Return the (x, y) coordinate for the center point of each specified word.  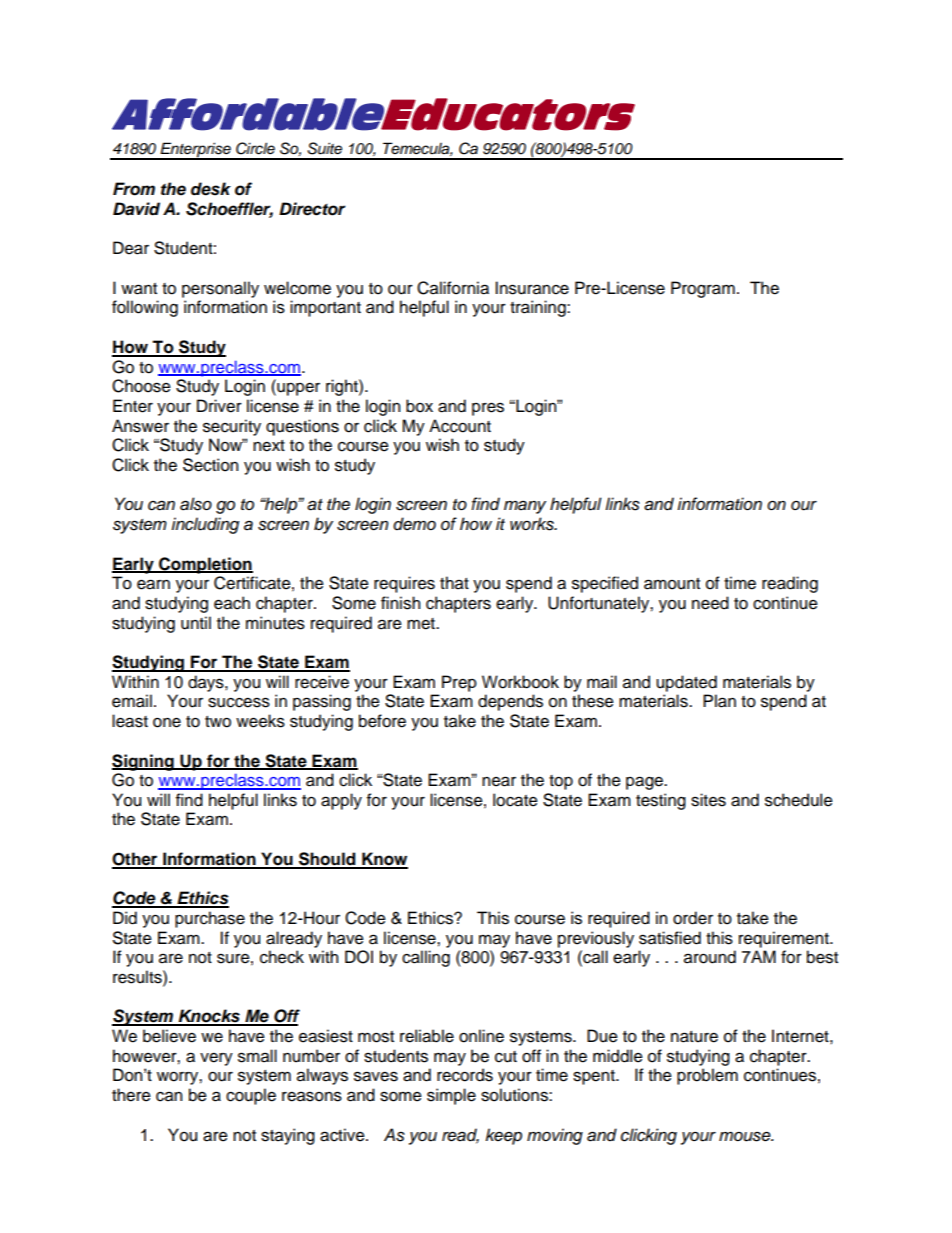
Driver (219, 406)
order (693, 918)
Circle (255, 148)
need (710, 603)
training (539, 308)
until (196, 623)
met (422, 624)
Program (703, 289)
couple (251, 1096)
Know (384, 860)
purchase (210, 919)
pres (488, 409)
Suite (324, 148)
